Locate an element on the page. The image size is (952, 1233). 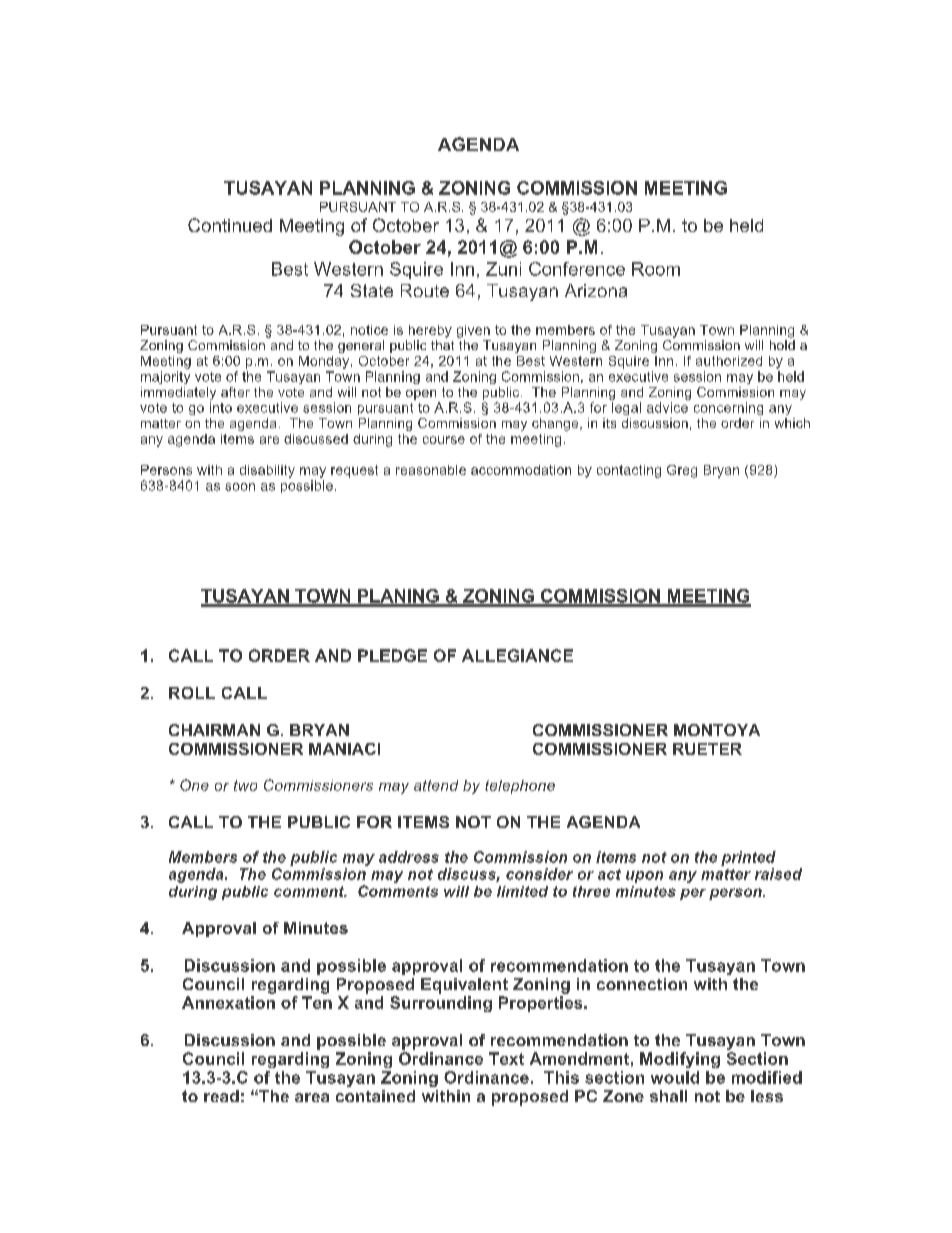
MONTOYA is located at coordinates (717, 730).
